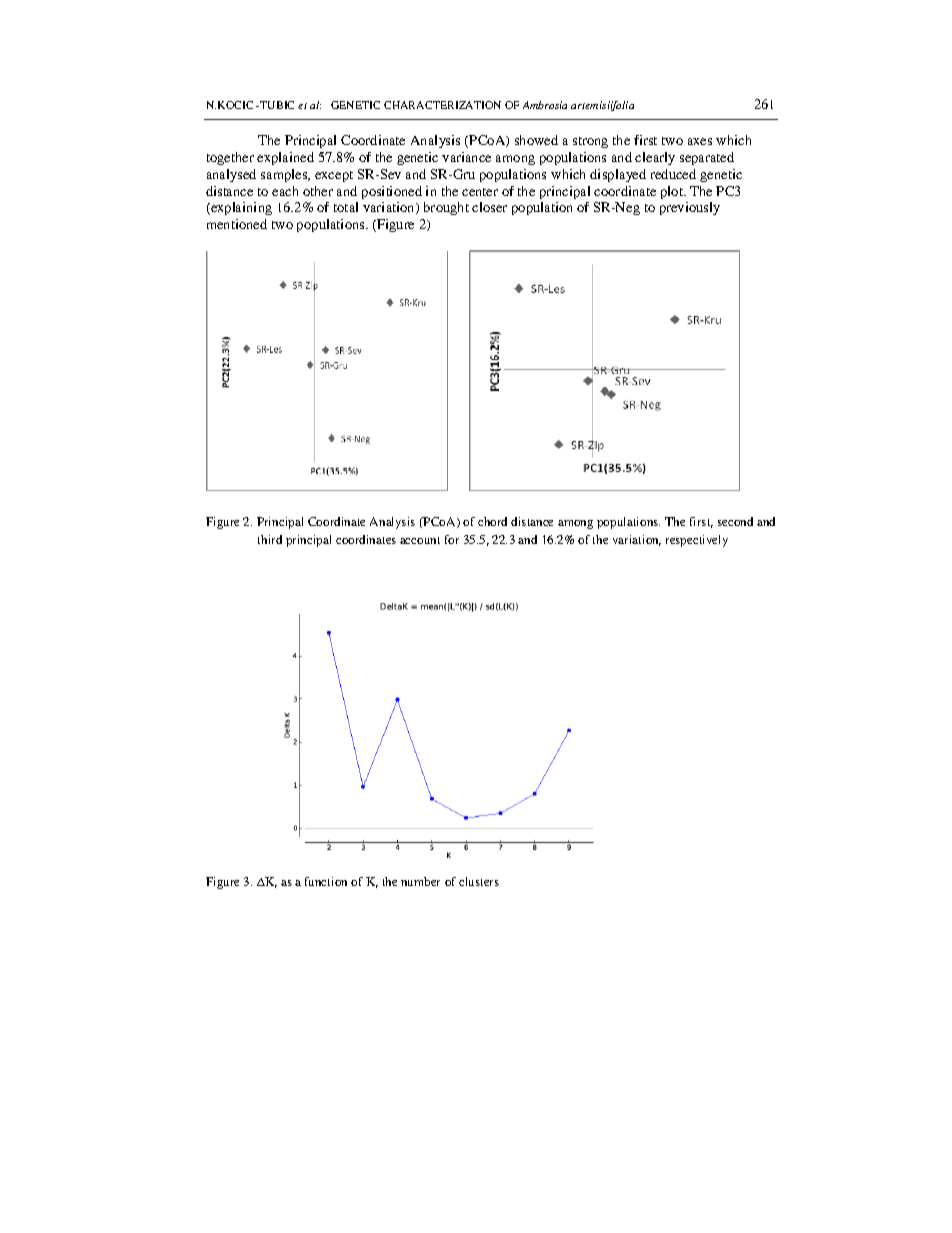 The image size is (952, 1233). I want to click on explained, so click(285, 158).
